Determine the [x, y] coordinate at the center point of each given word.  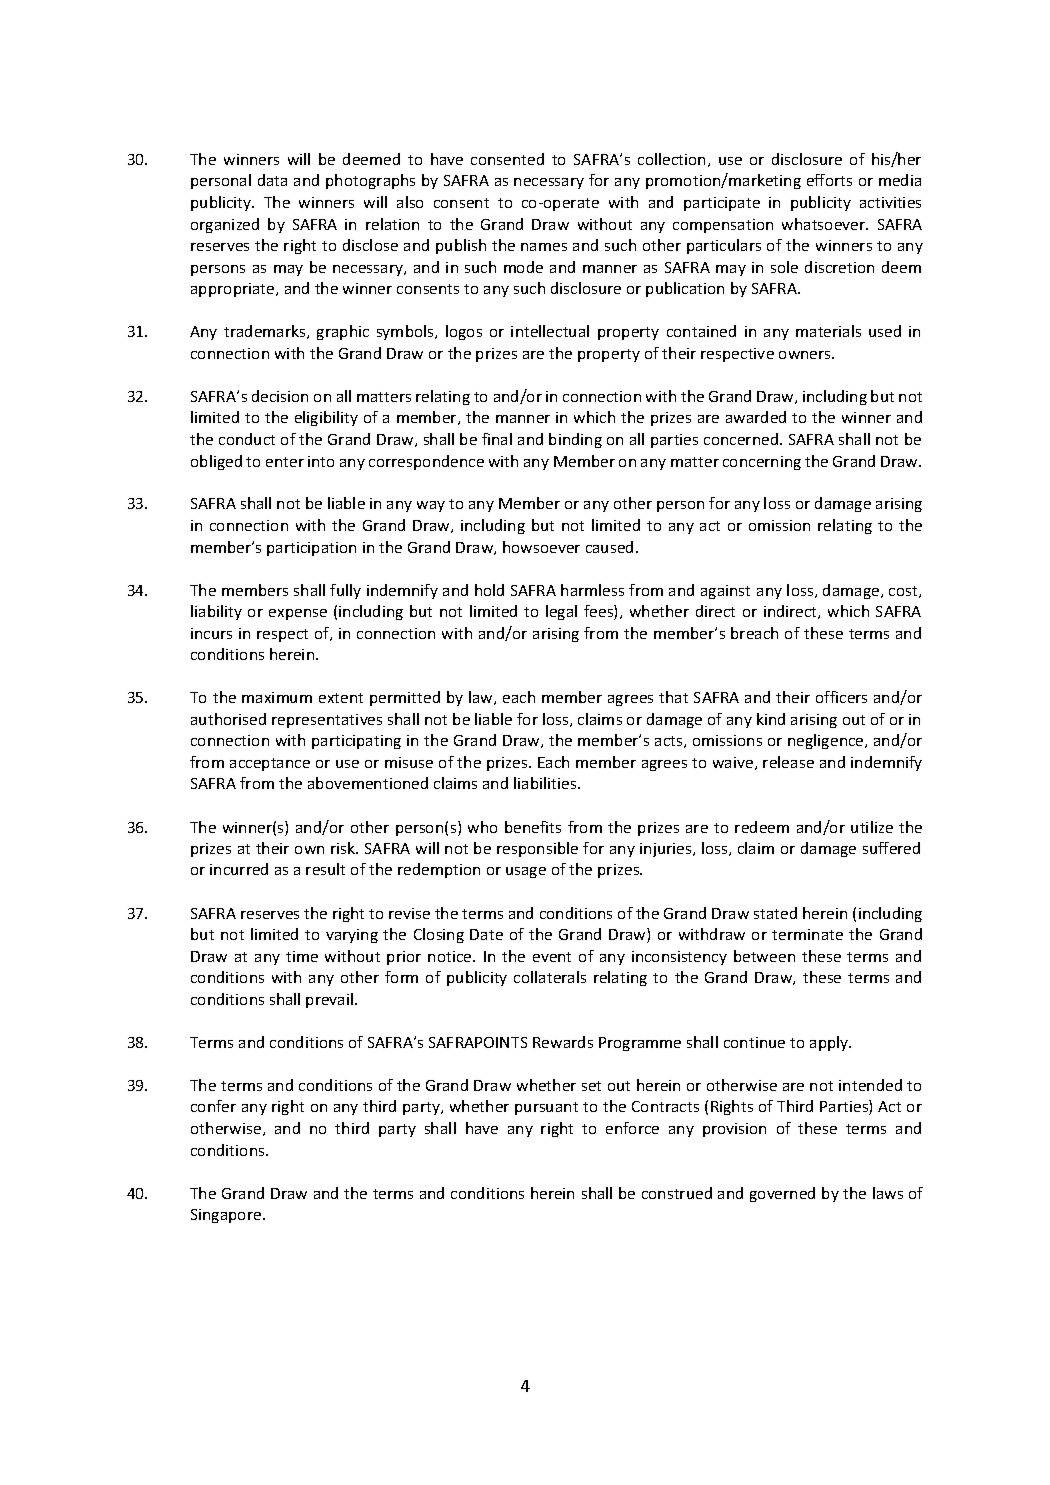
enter [285, 462]
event [552, 957]
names [544, 247]
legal [561, 612]
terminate [807, 934]
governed [782, 1194]
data [272, 180]
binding [575, 440]
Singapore [227, 1216]
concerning [762, 463]
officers [841, 697]
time [302, 956]
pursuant [546, 1108]
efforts [829, 180]
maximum [277, 697]
